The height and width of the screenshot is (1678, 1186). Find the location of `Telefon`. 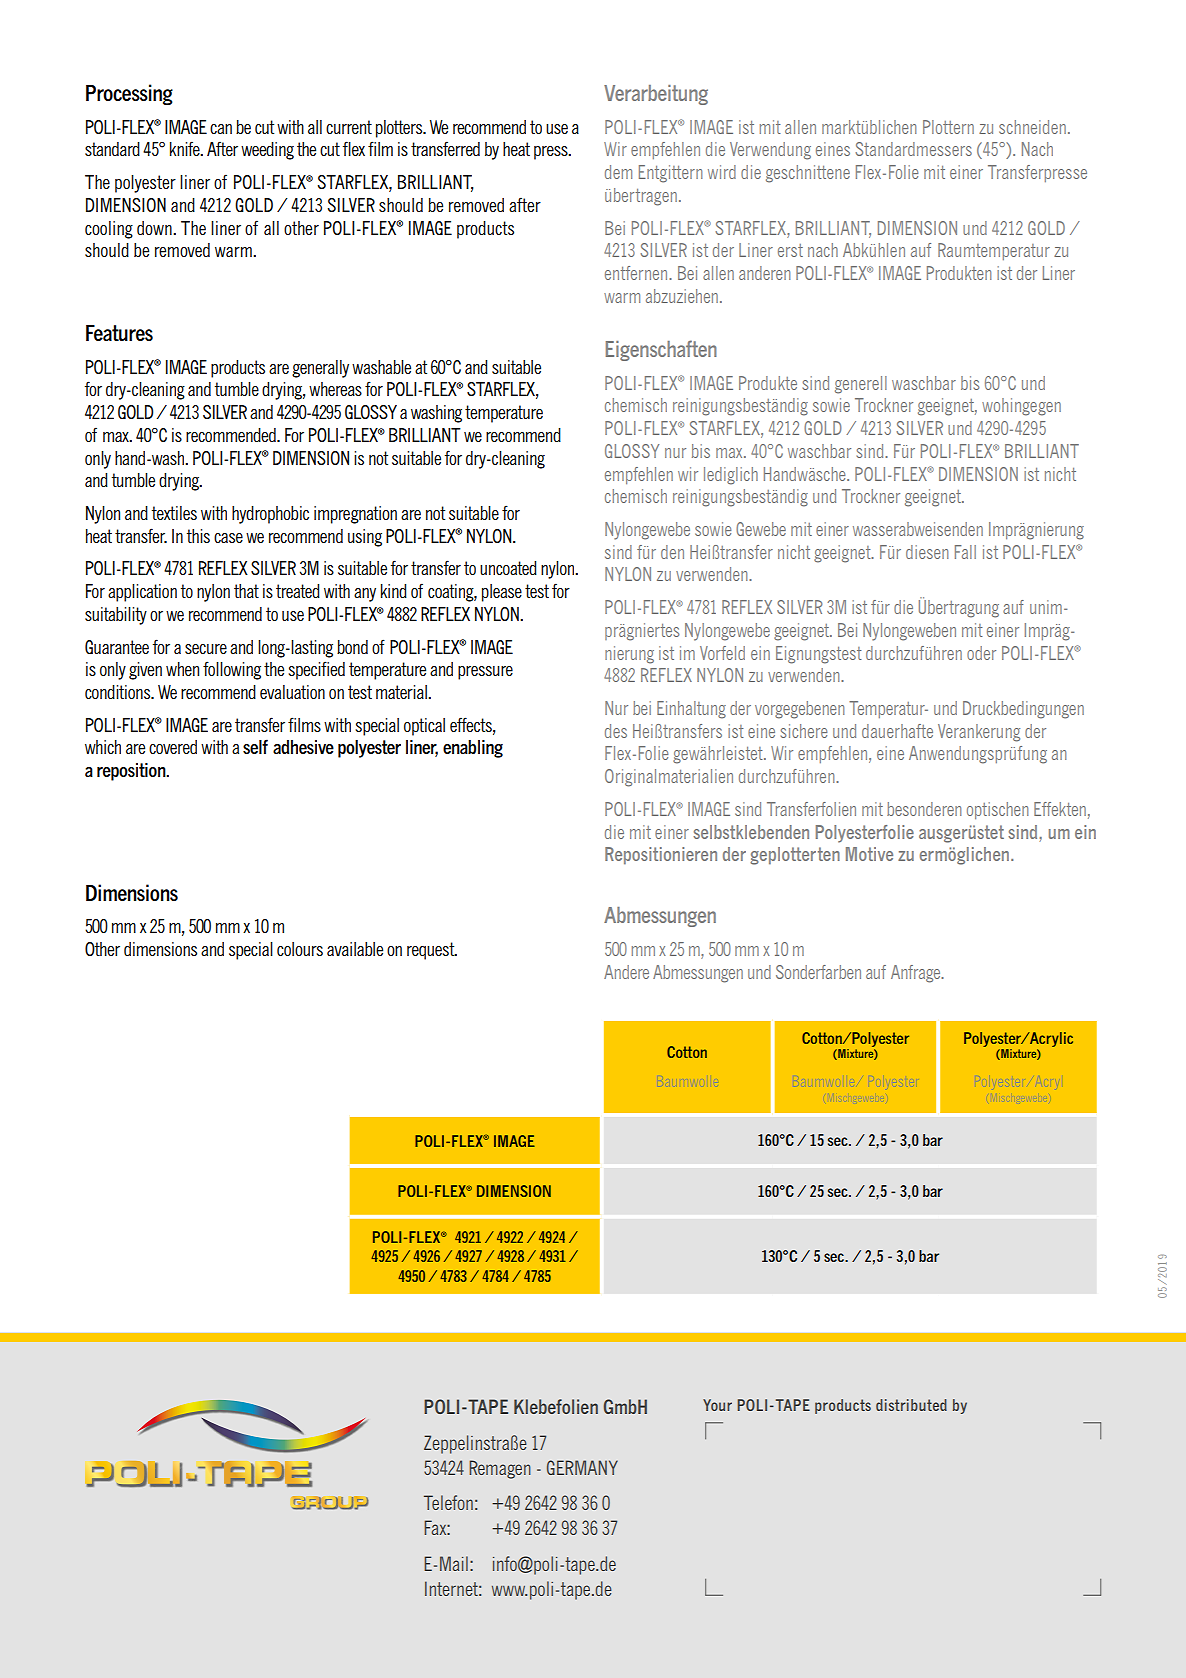

Telefon is located at coordinates (448, 1502).
